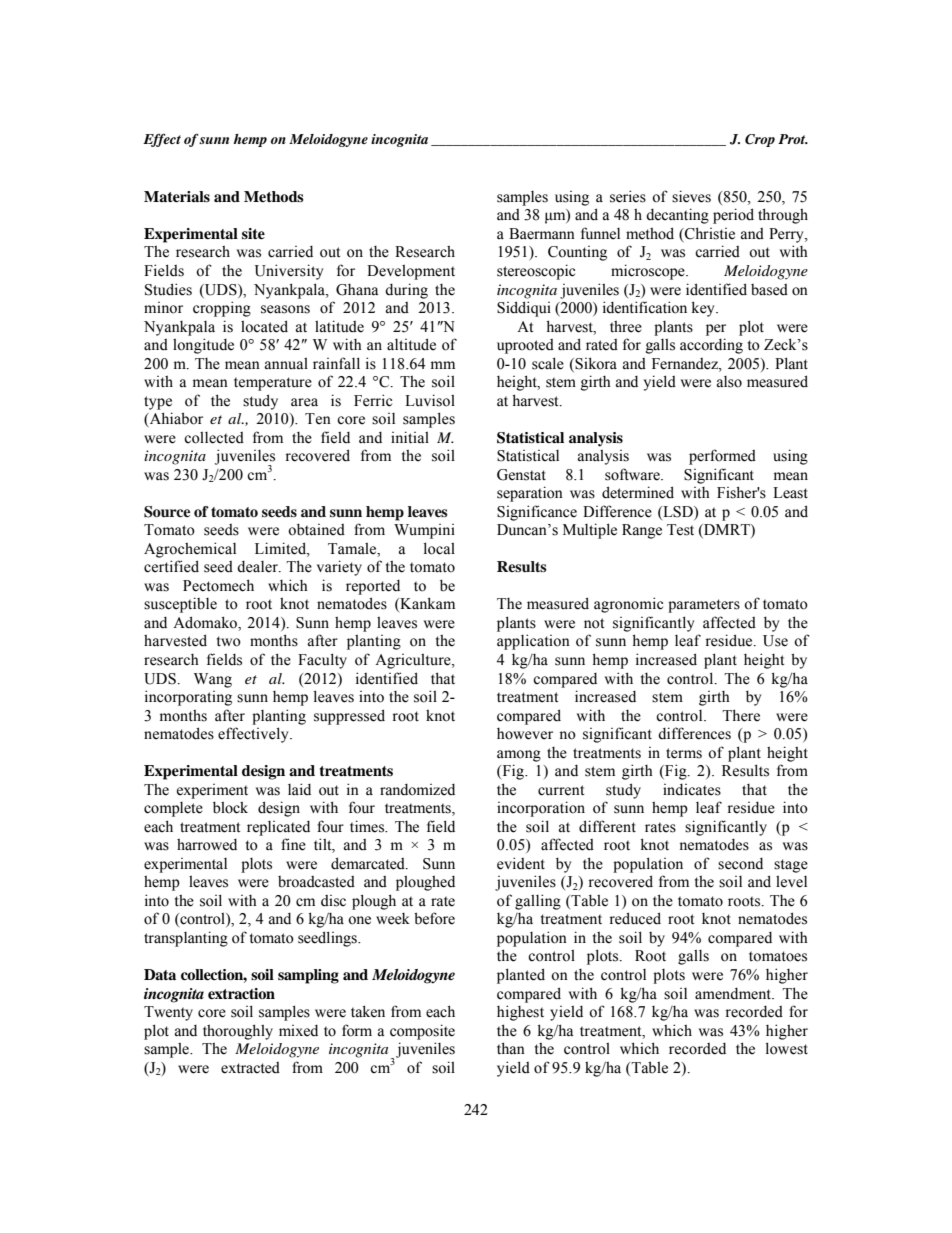  Describe the element at coordinates (533, 642) in the page. I see `application` at that location.
